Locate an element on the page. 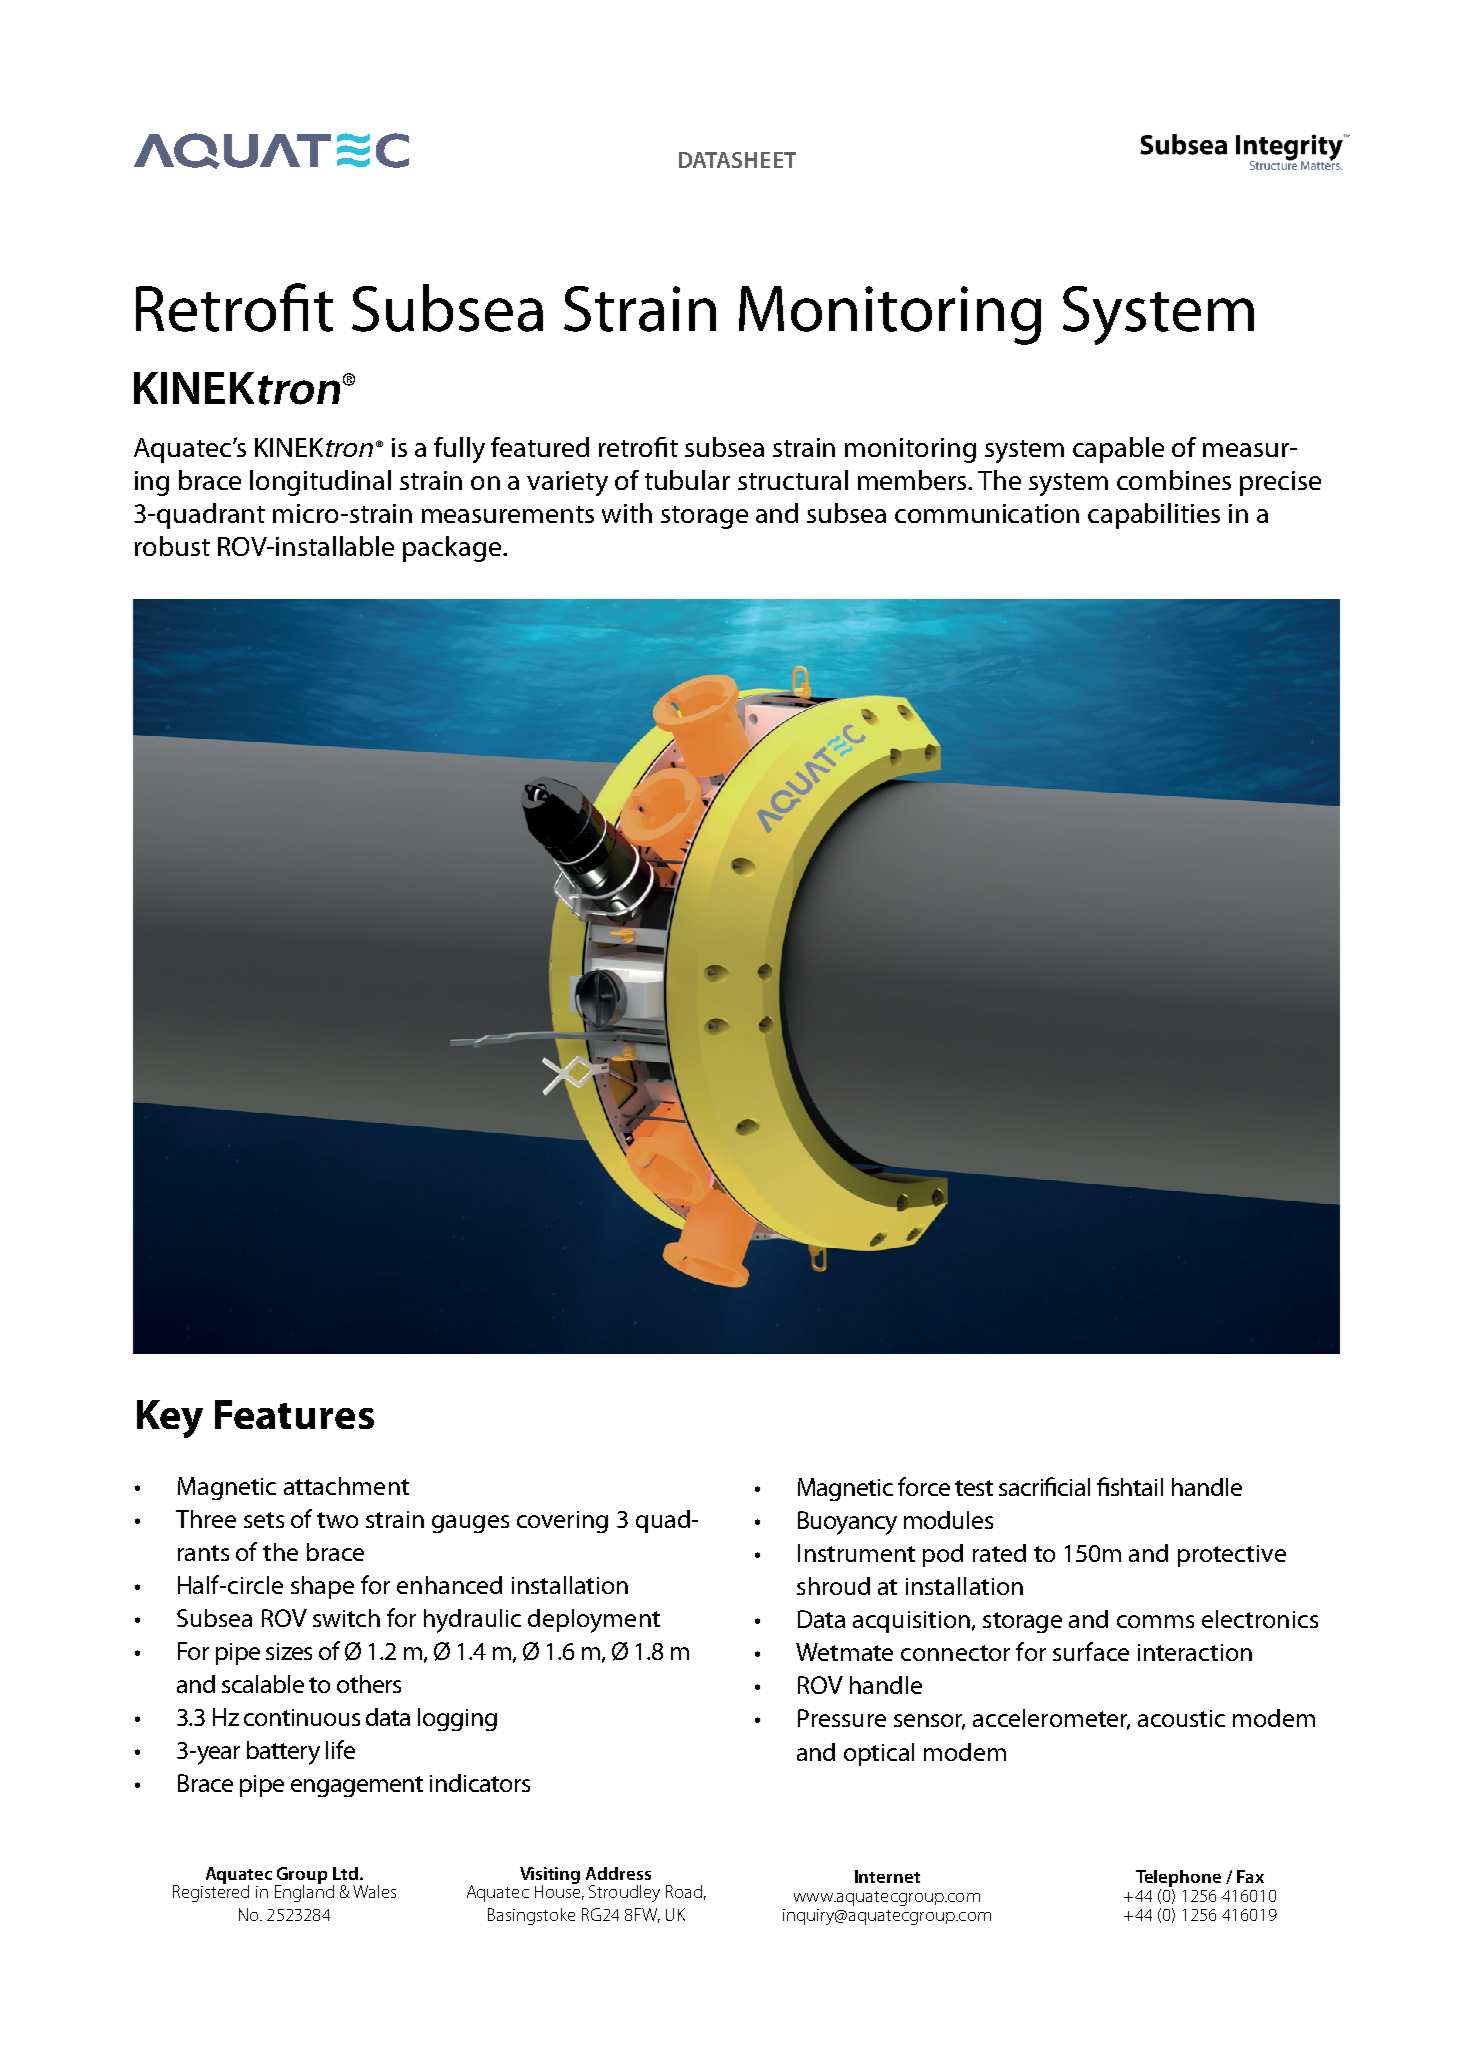 The image size is (1473, 2055). Ltd is located at coordinates (345, 1873).
